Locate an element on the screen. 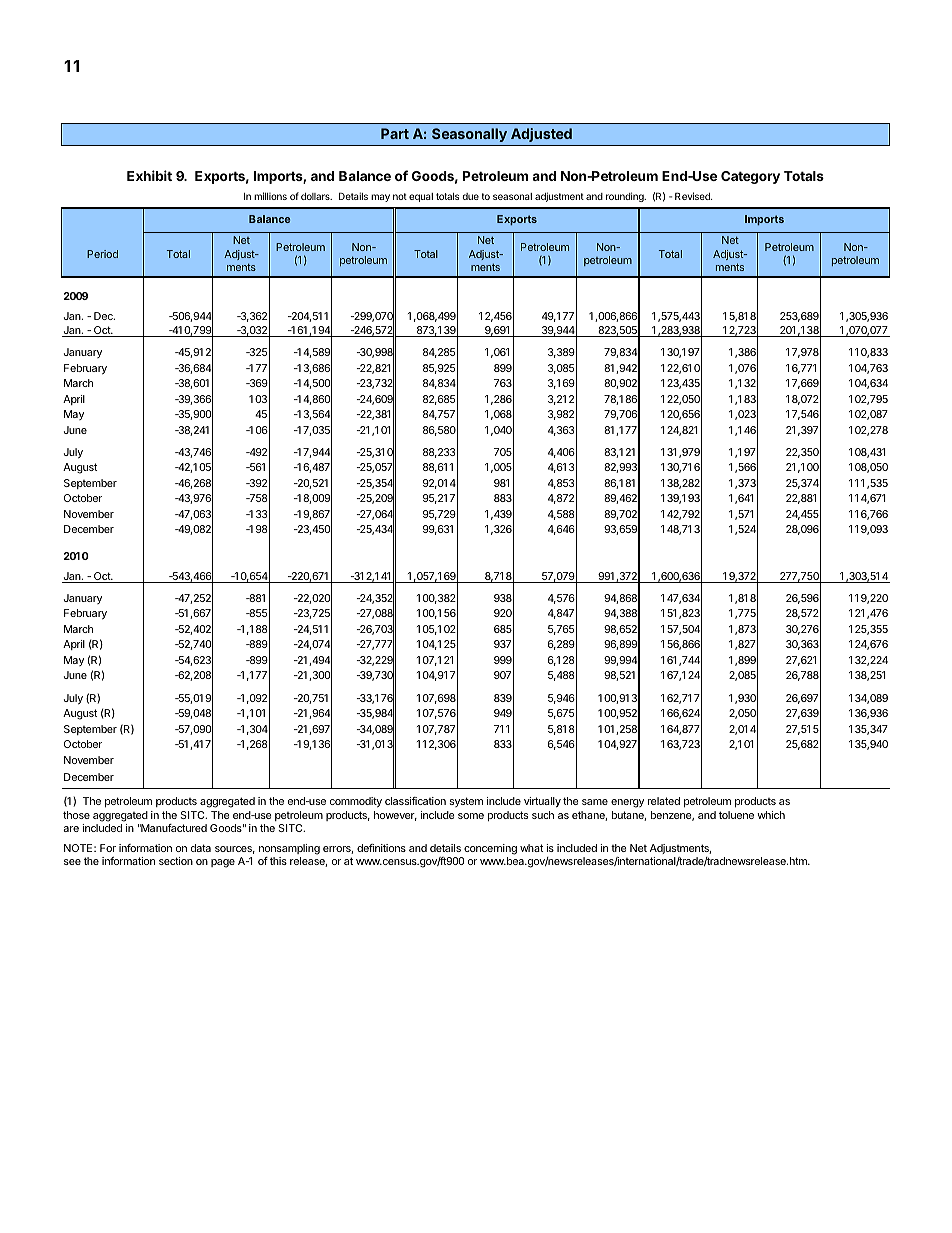  section is located at coordinates (176, 861).
